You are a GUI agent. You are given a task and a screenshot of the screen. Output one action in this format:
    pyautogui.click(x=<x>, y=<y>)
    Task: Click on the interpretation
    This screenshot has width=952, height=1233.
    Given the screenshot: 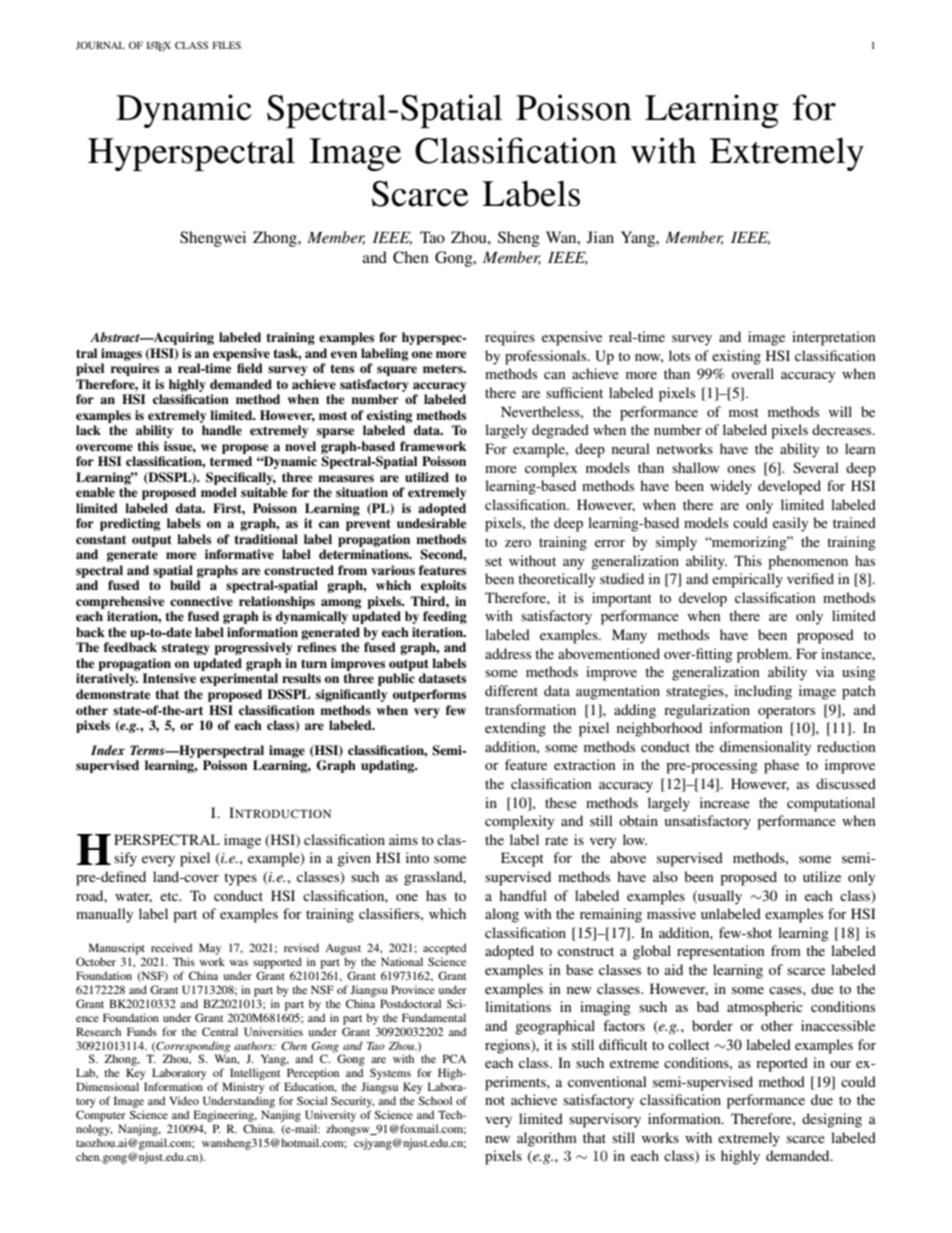 What is the action you would take?
    pyautogui.click(x=834, y=338)
